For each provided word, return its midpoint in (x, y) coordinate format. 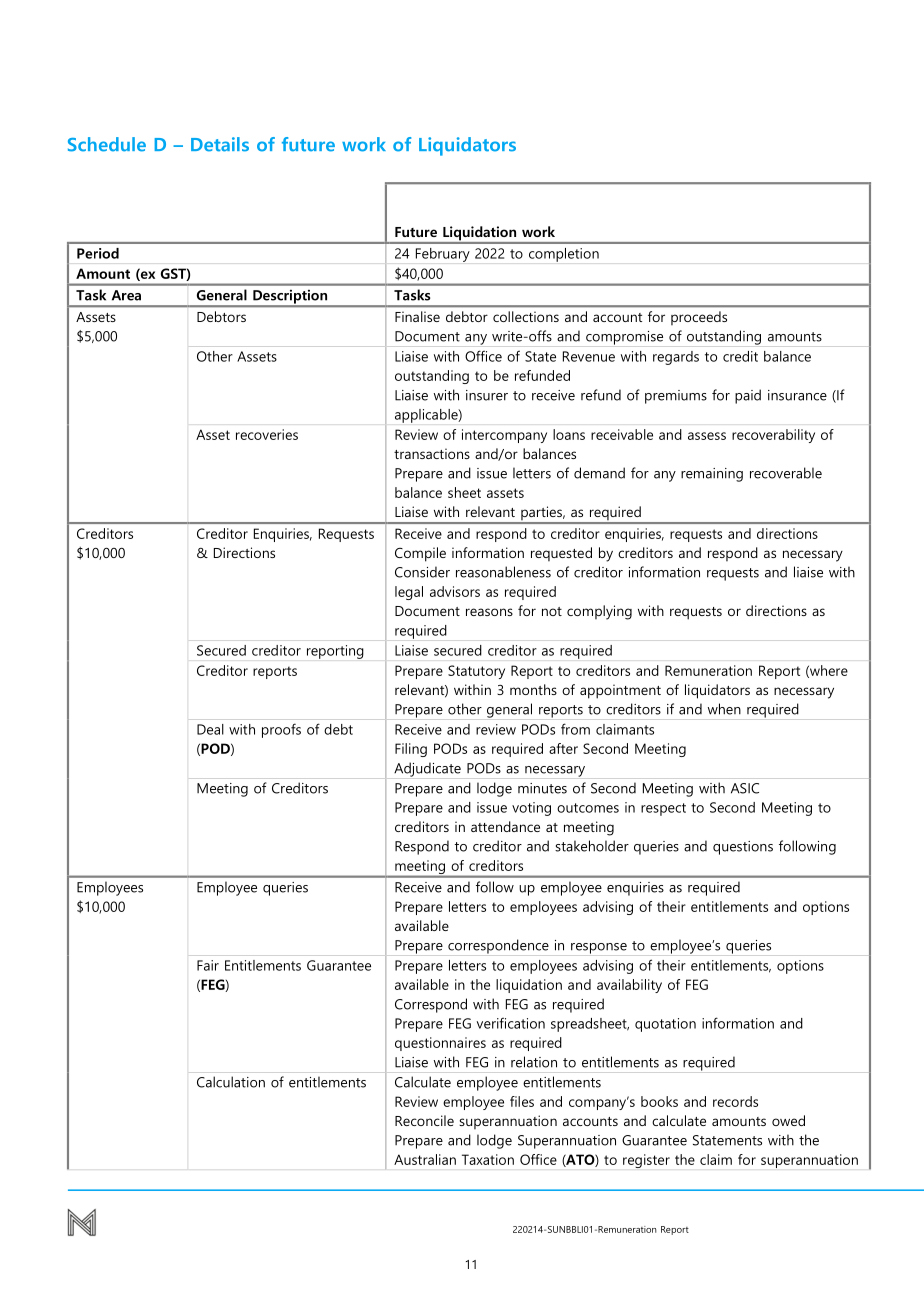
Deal (210, 729)
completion (564, 255)
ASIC (745, 788)
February (443, 255)
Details (220, 144)
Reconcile (424, 1120)
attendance (505, 826)
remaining (712, 475)
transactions (432, 453)
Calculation (231, 1082)
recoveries (267, 434)
